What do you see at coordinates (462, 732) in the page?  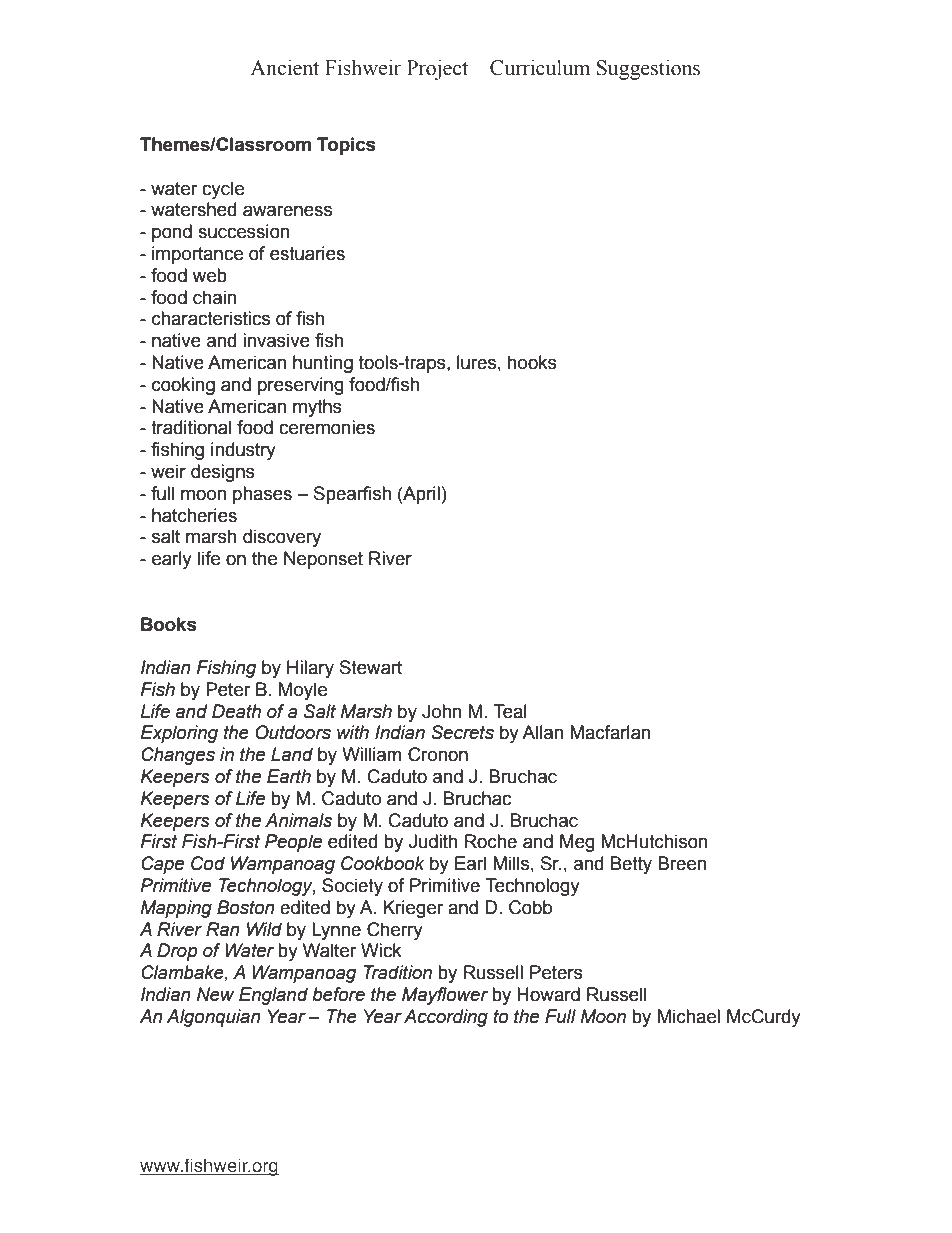 I see `Secrets` at bounding box center [462, 732].
